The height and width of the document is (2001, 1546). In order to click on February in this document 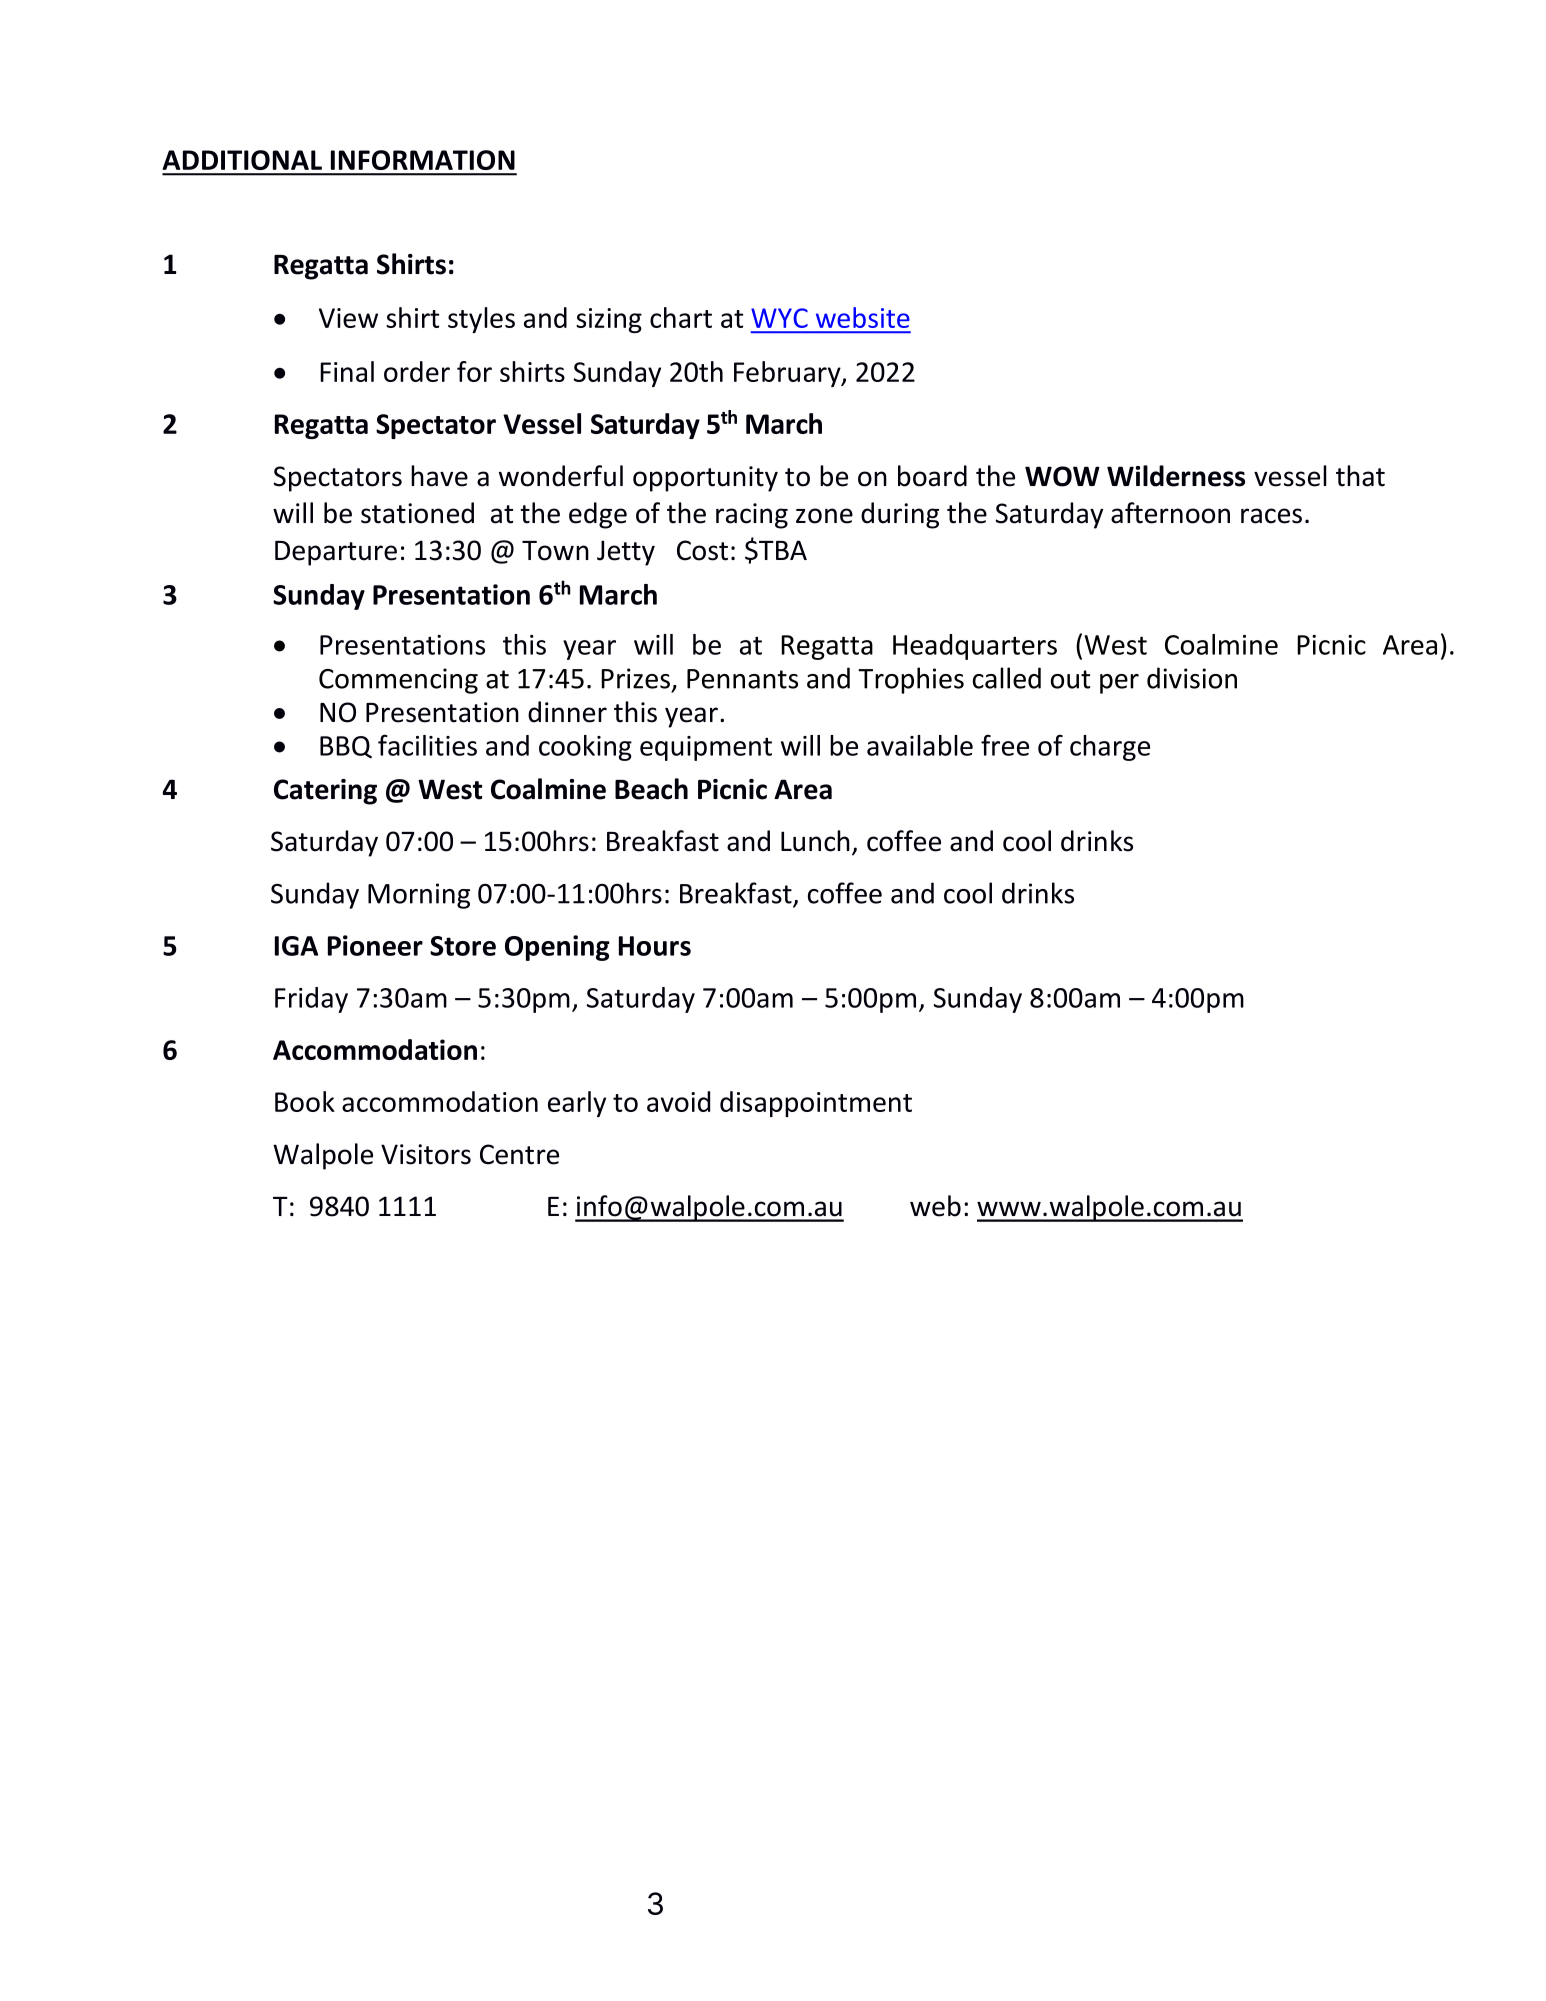, I will do `click(788, 374)`.
